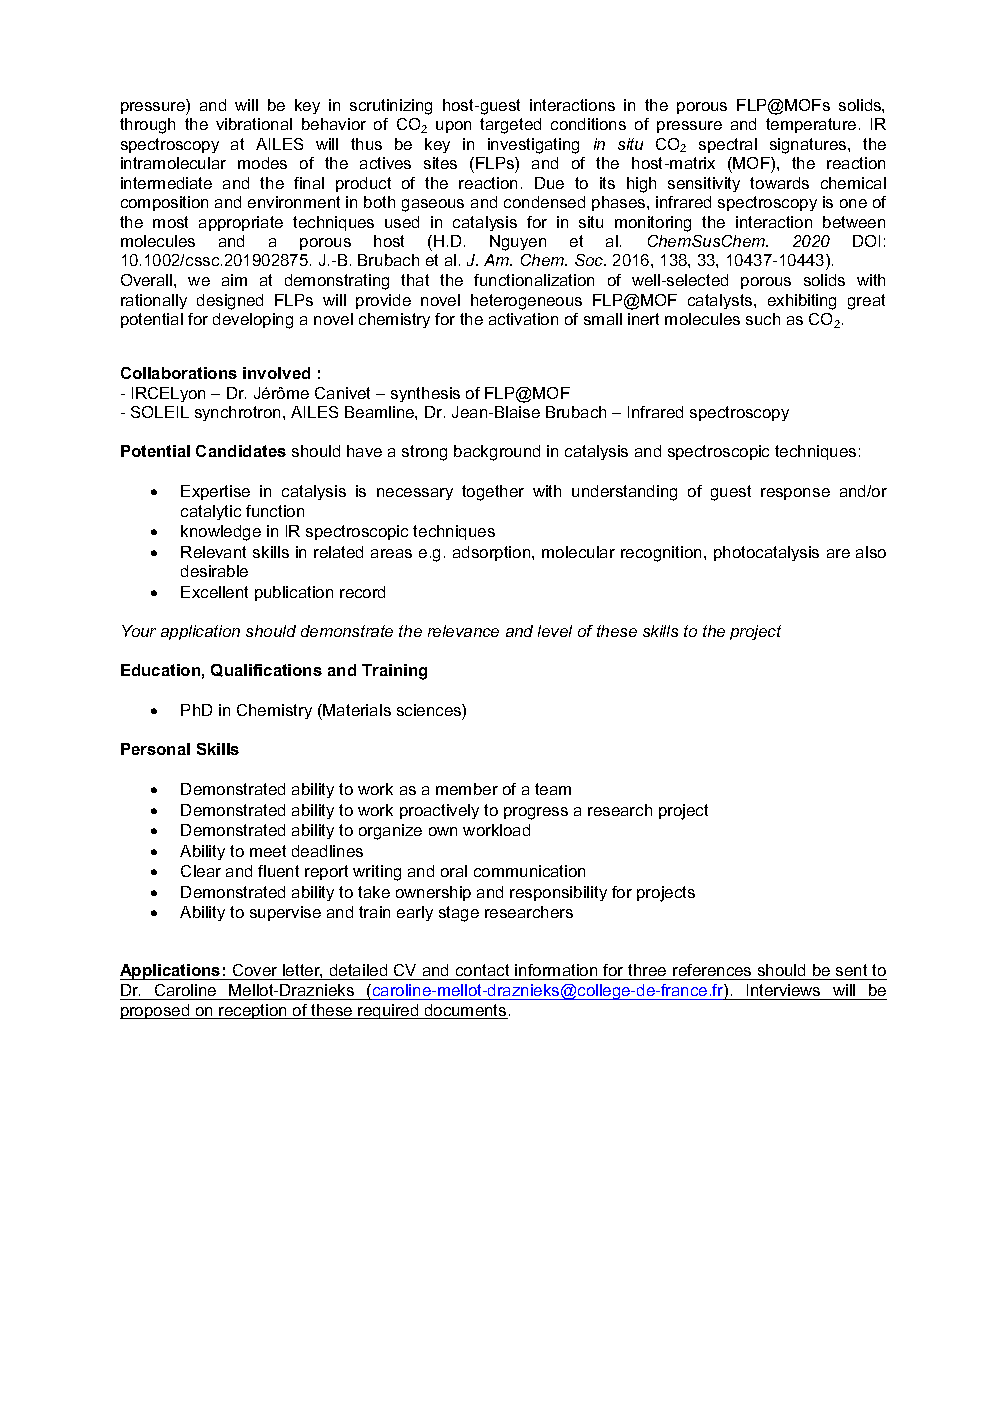  What do you see at coordinates (811, 125) in the screenshot?
I see `temperature` at bounding box center [811, 125].
